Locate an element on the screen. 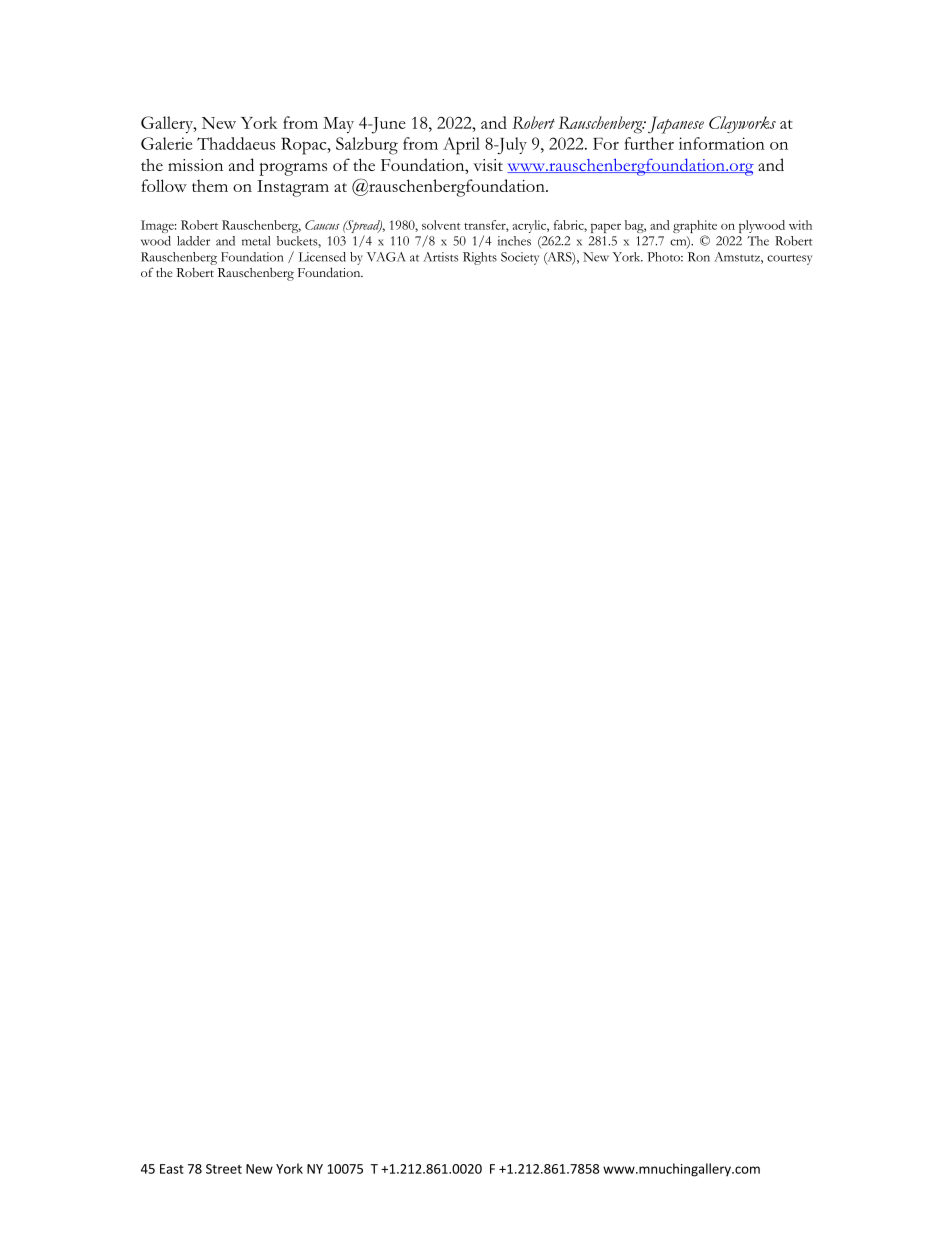  Artists is located at coordinates (440, 257).
